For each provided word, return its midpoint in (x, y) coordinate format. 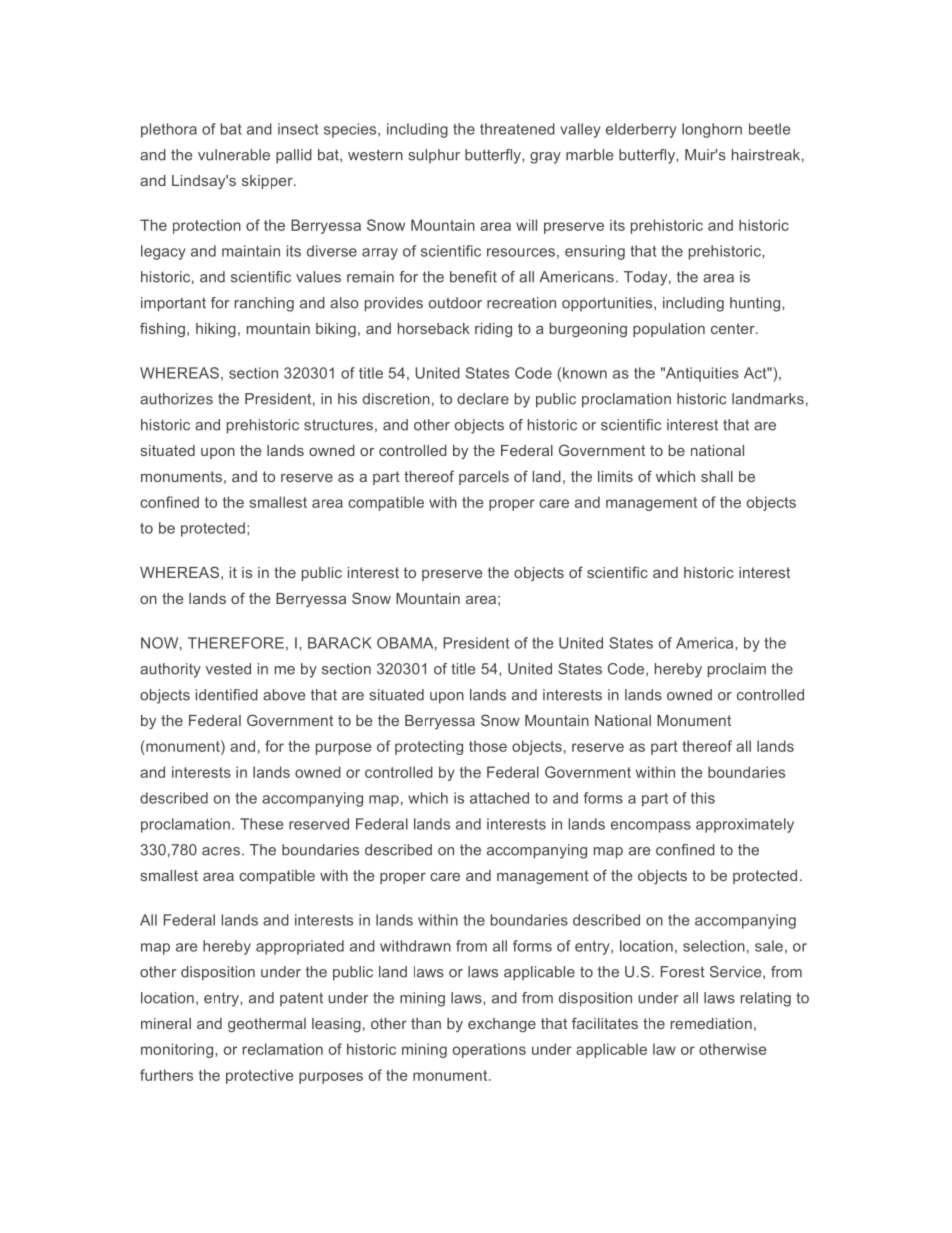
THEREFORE (236, 643)
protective (260, 1076)
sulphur (434, 156)
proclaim (737, 670)
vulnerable (234, 155)
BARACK (340, 643)
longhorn (712, 130)
